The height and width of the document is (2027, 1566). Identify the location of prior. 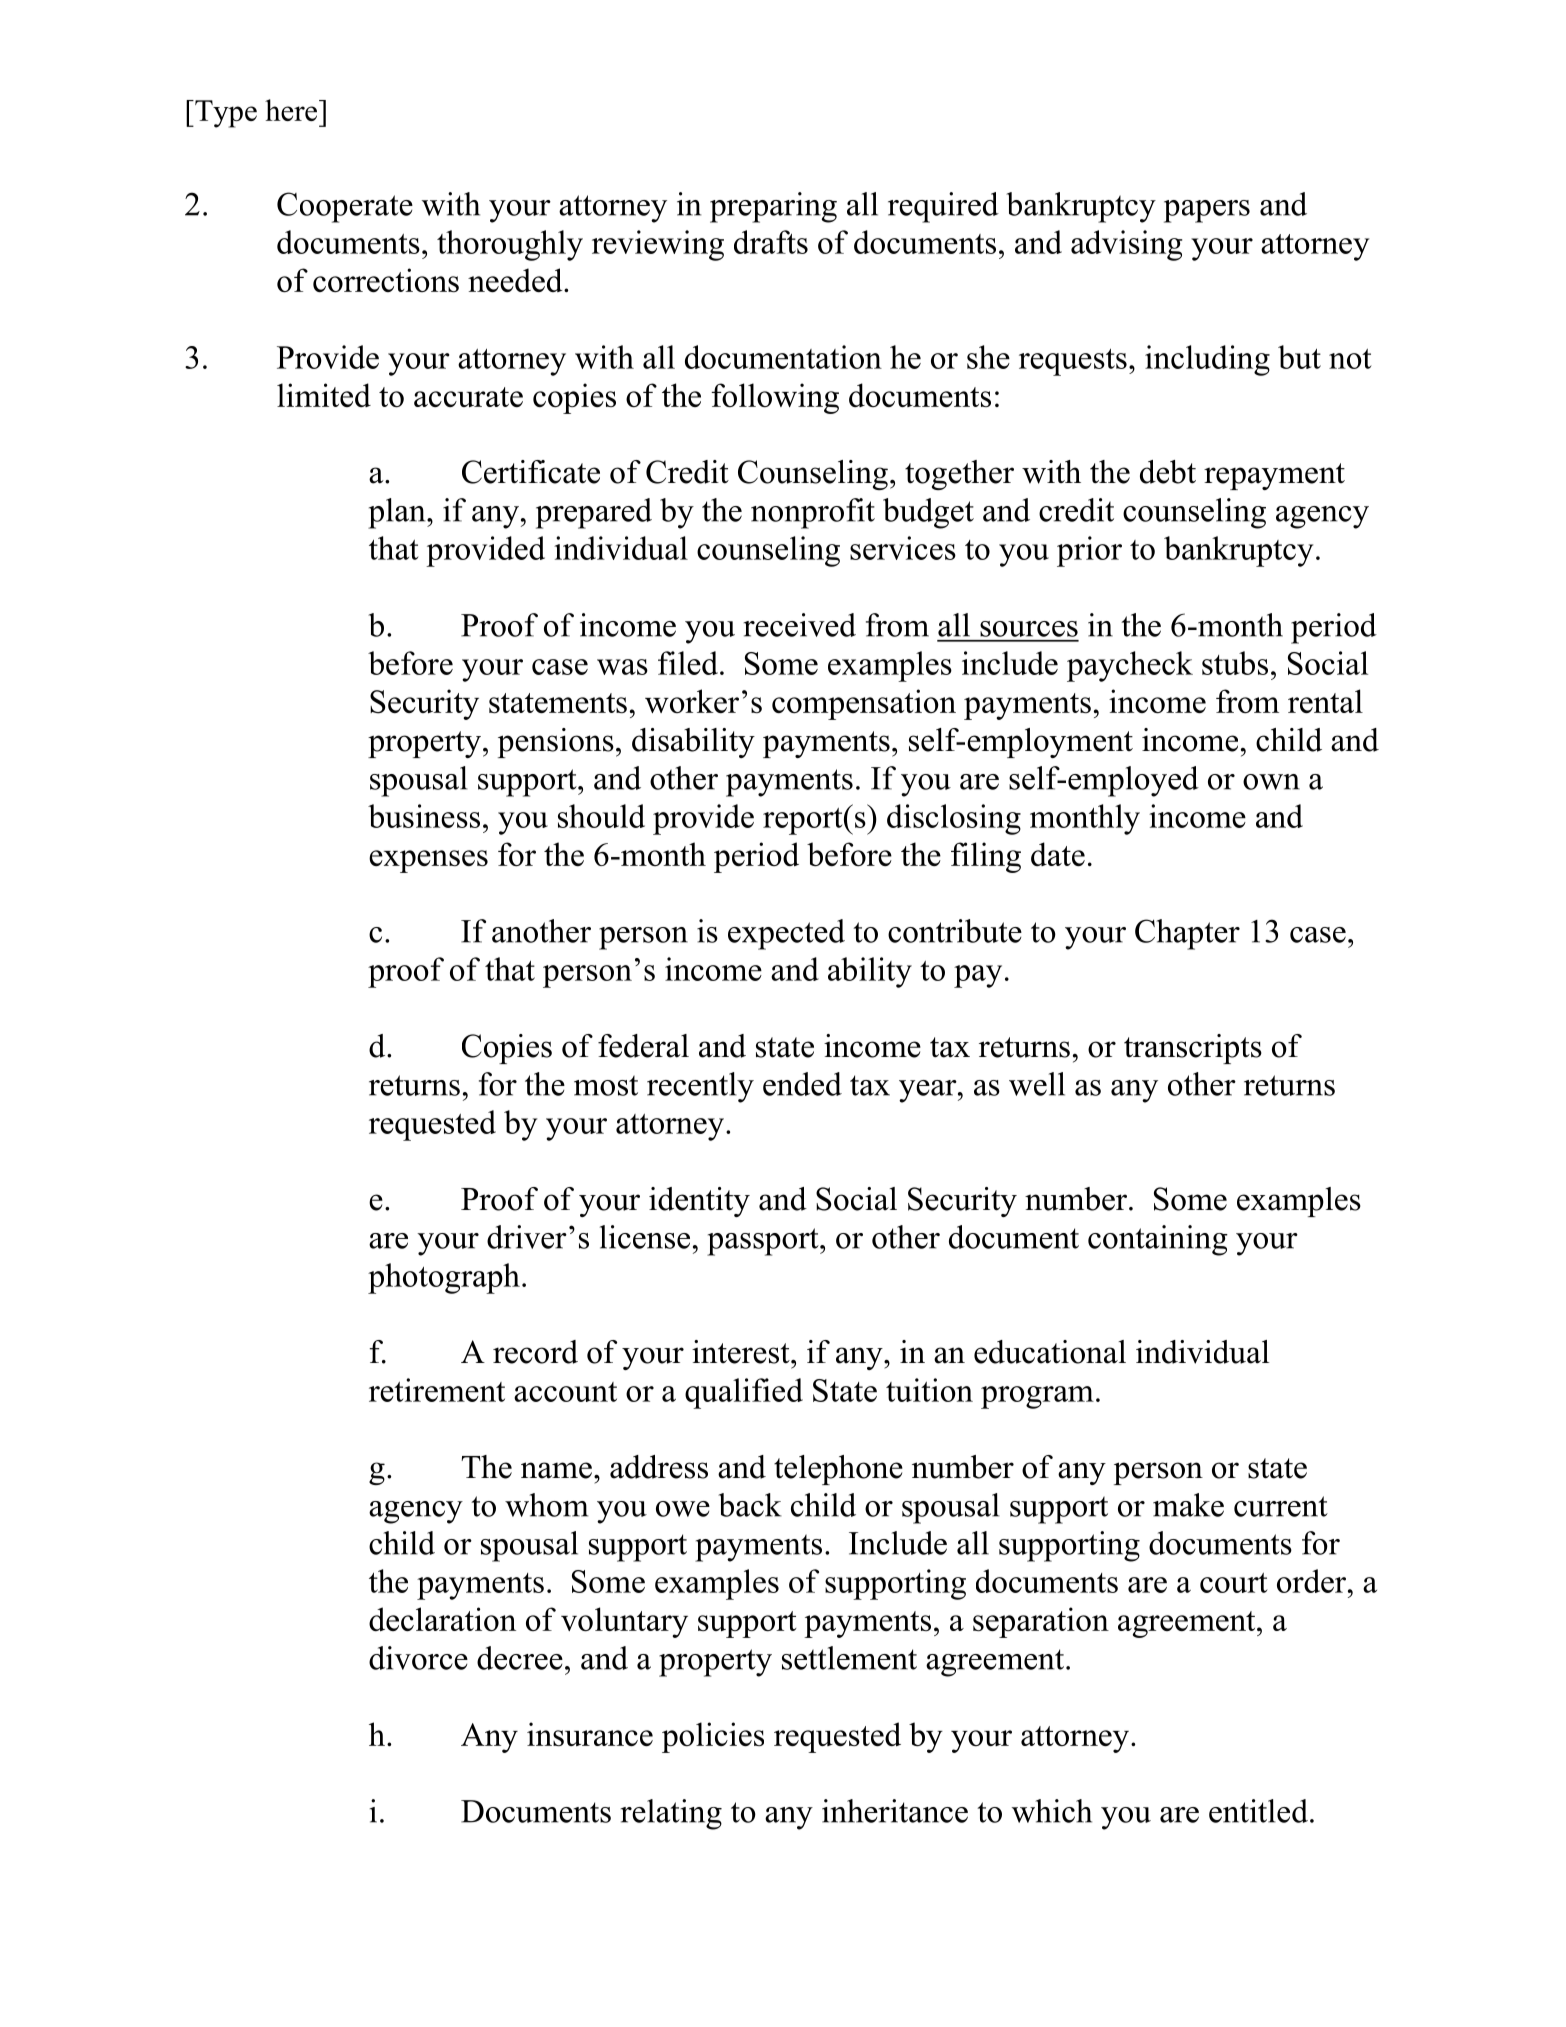
(1089, 551).
